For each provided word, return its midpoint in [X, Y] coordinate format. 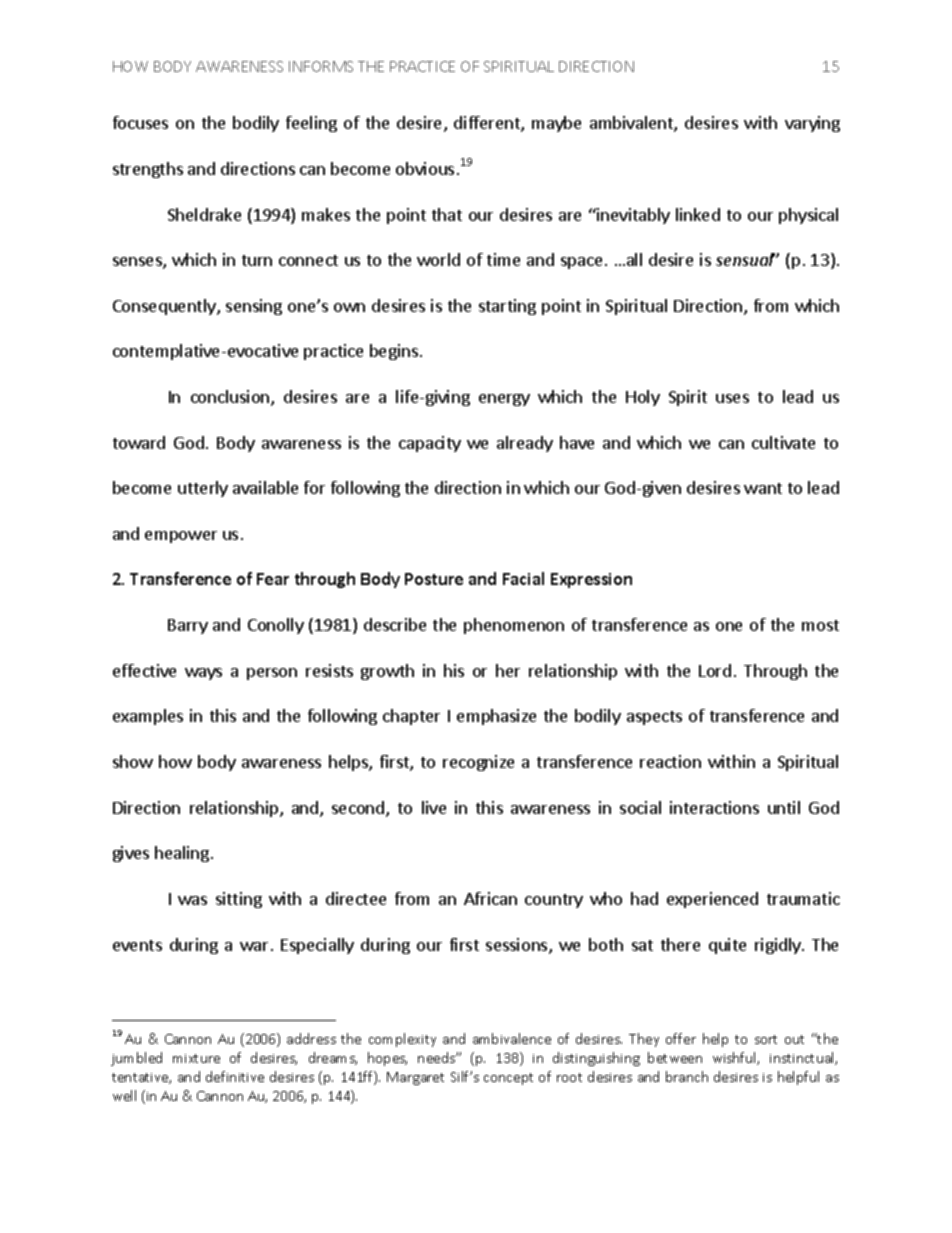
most [820, 625]
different [488, 124]
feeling [311, 124]
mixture [196, 1058]
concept [508, 1079]
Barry [188, 626]
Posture [434, 579]
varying [812, 124]
